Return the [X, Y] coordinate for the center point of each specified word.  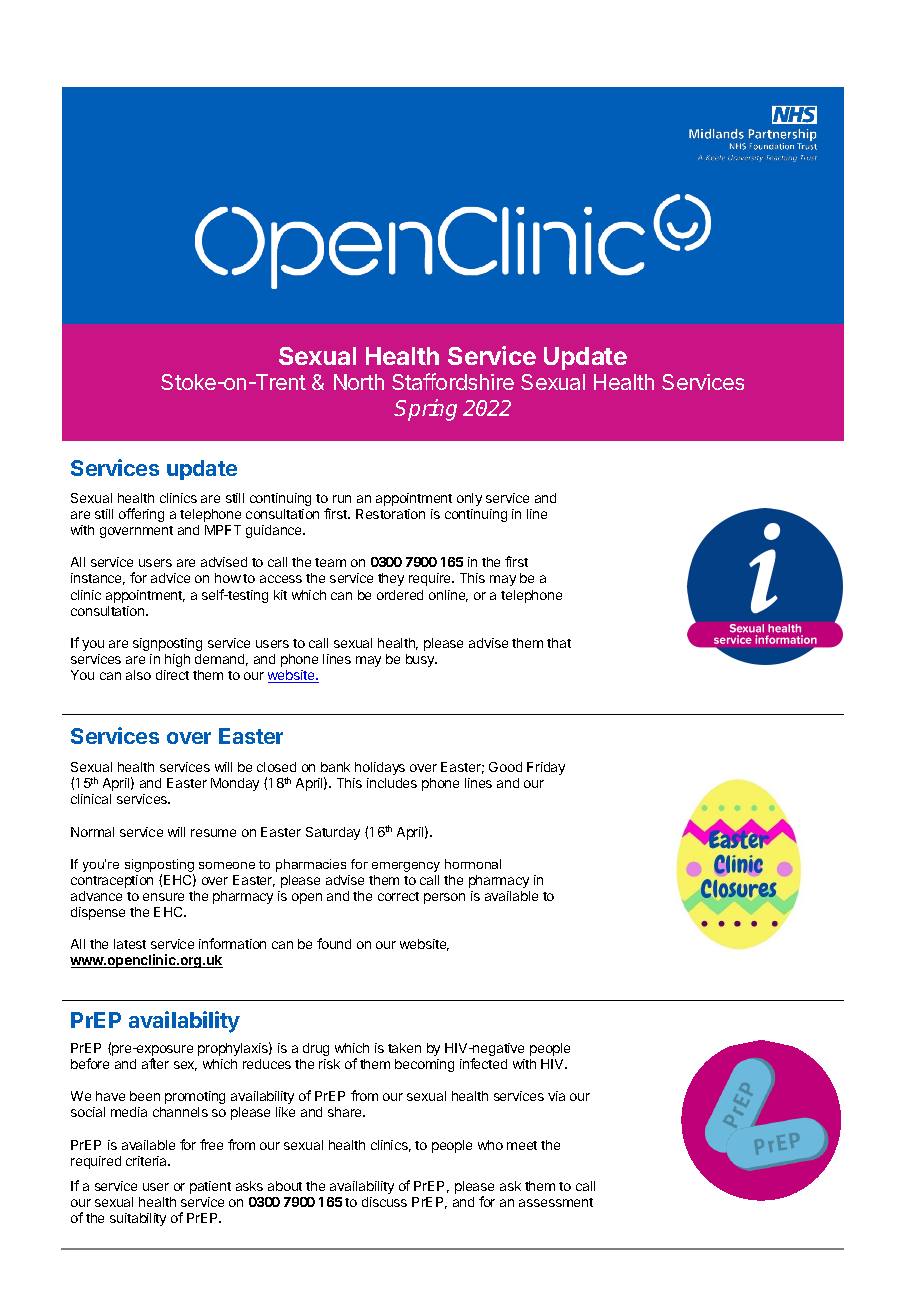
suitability [138, 1219]
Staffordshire [453, 381]
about [285, 1186]
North [359, 382]
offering [141, 515]
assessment [556, 1202]
